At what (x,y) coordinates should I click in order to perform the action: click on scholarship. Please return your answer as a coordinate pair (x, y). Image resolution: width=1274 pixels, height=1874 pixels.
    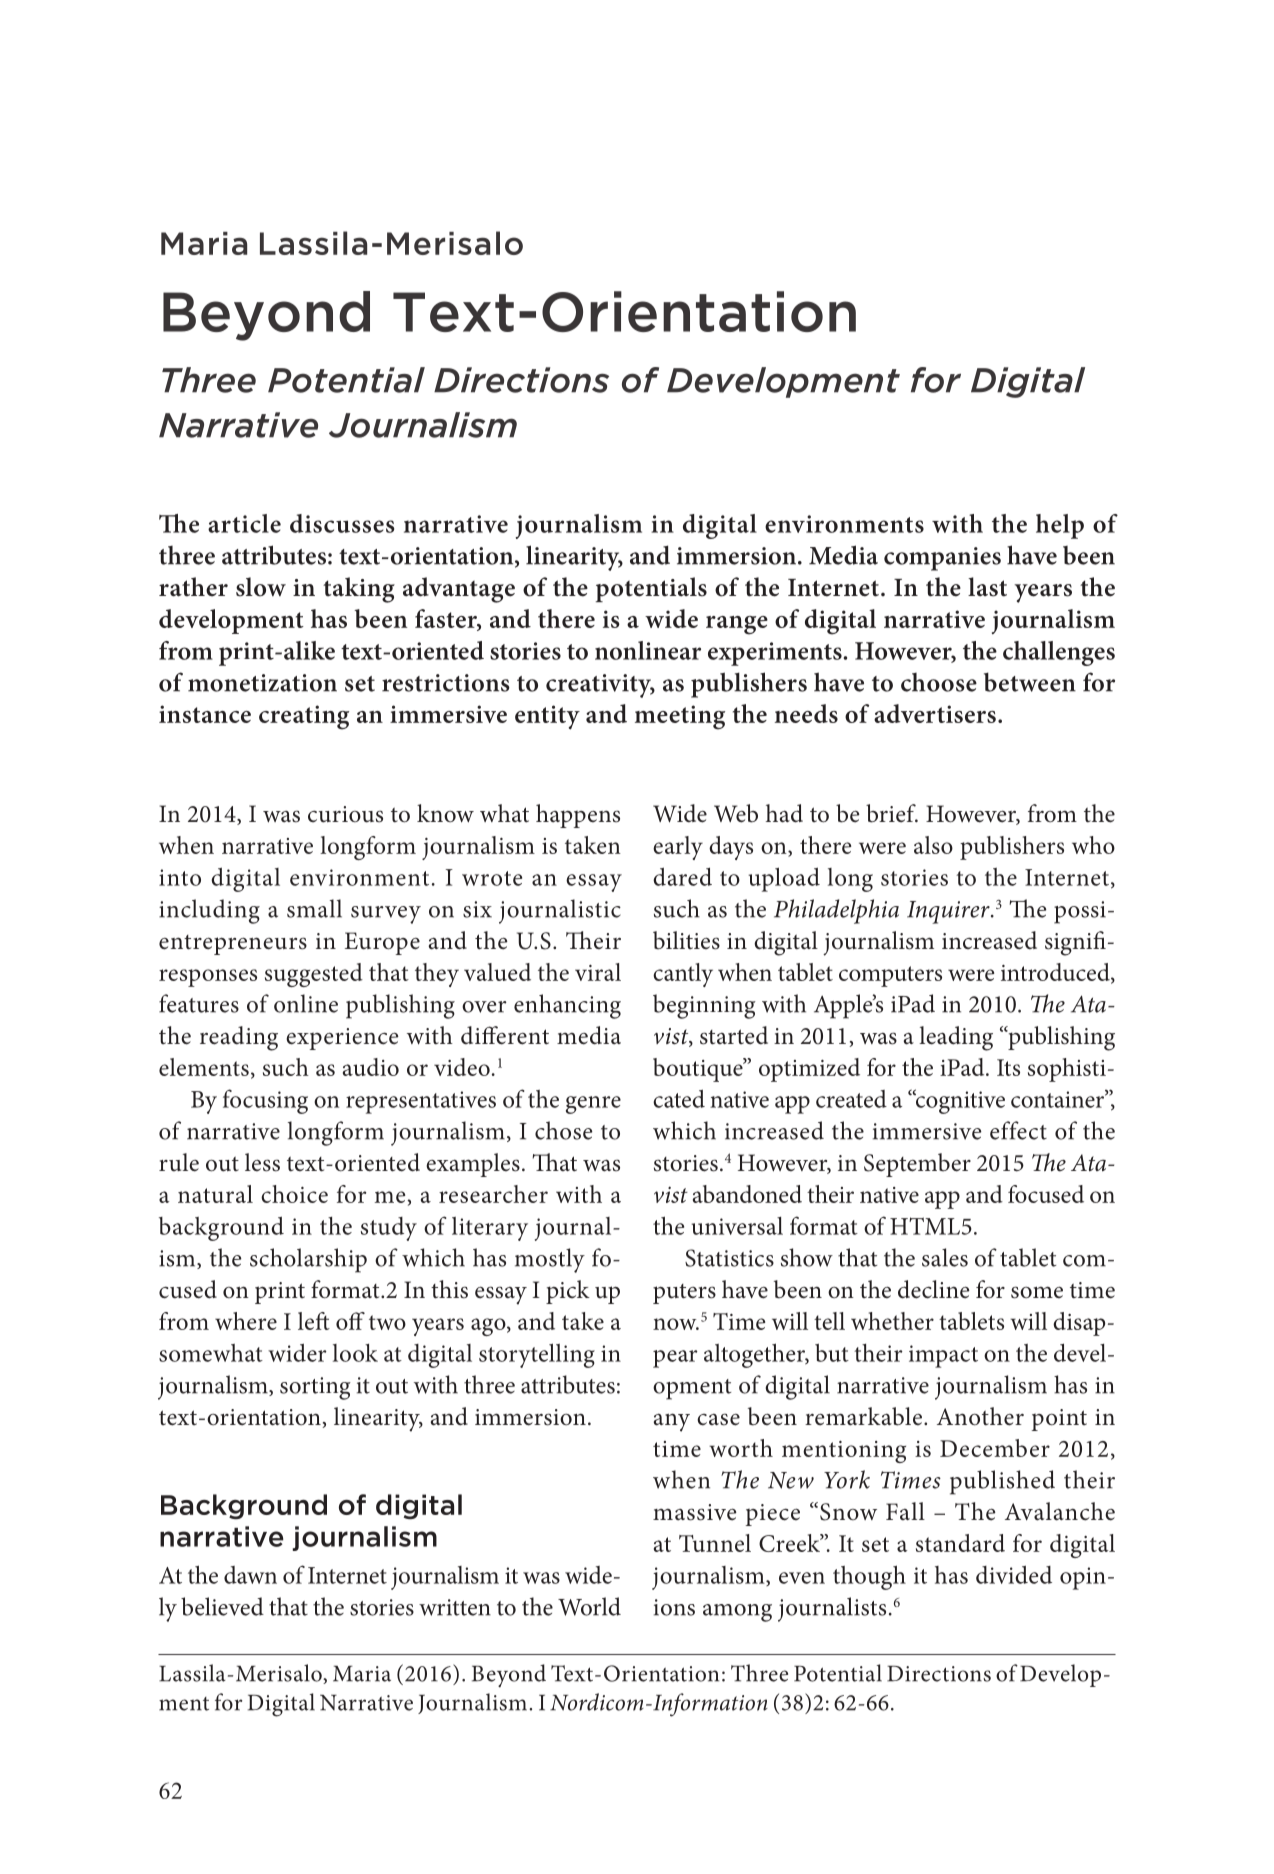
    Looking at the image, I should click on (308, 1260).
